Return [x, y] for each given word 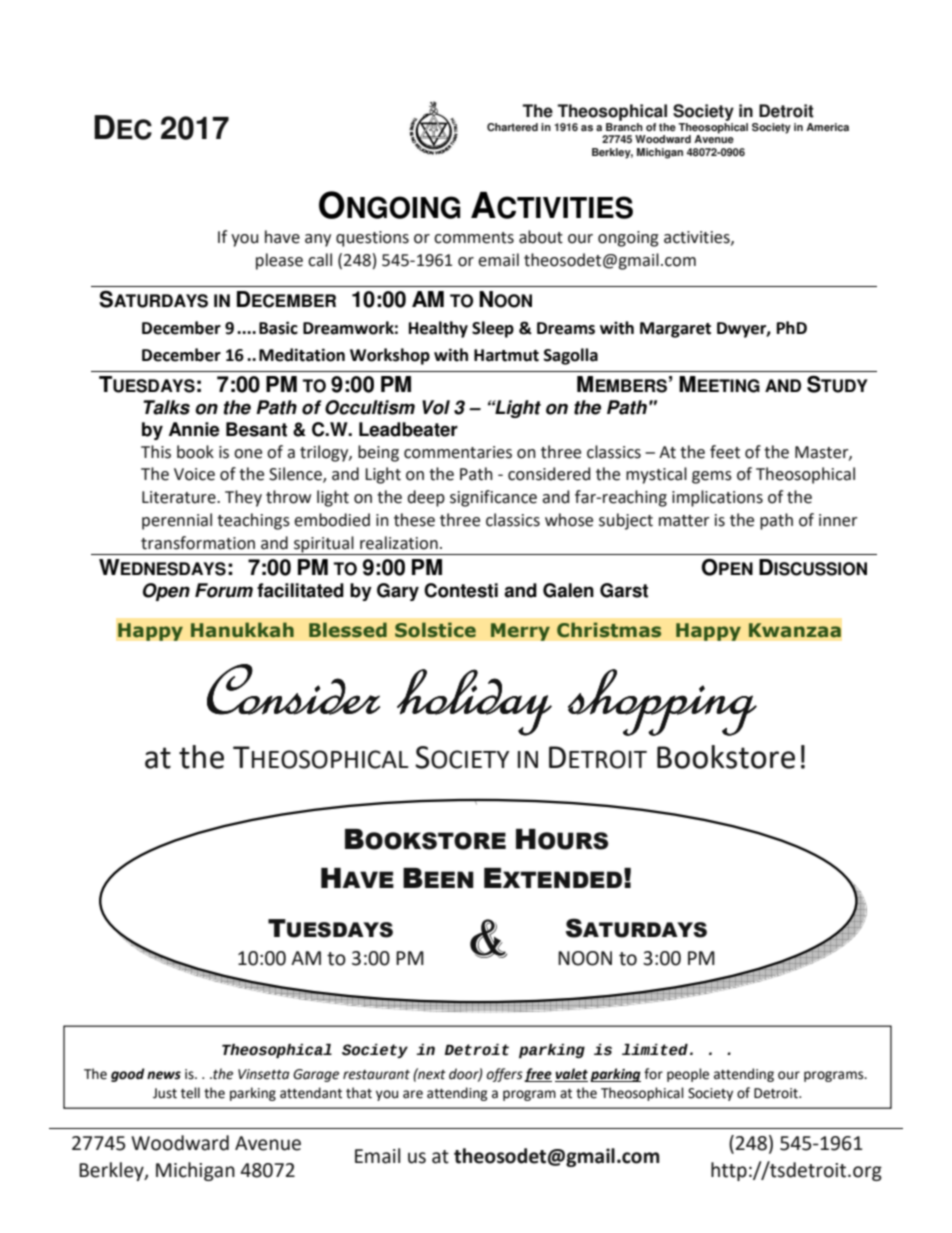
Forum [224, 590]
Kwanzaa [795, 630]
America [827, 127]
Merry [520, 632]
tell [190, 1093]
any [318, 240]
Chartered [512, 127]
